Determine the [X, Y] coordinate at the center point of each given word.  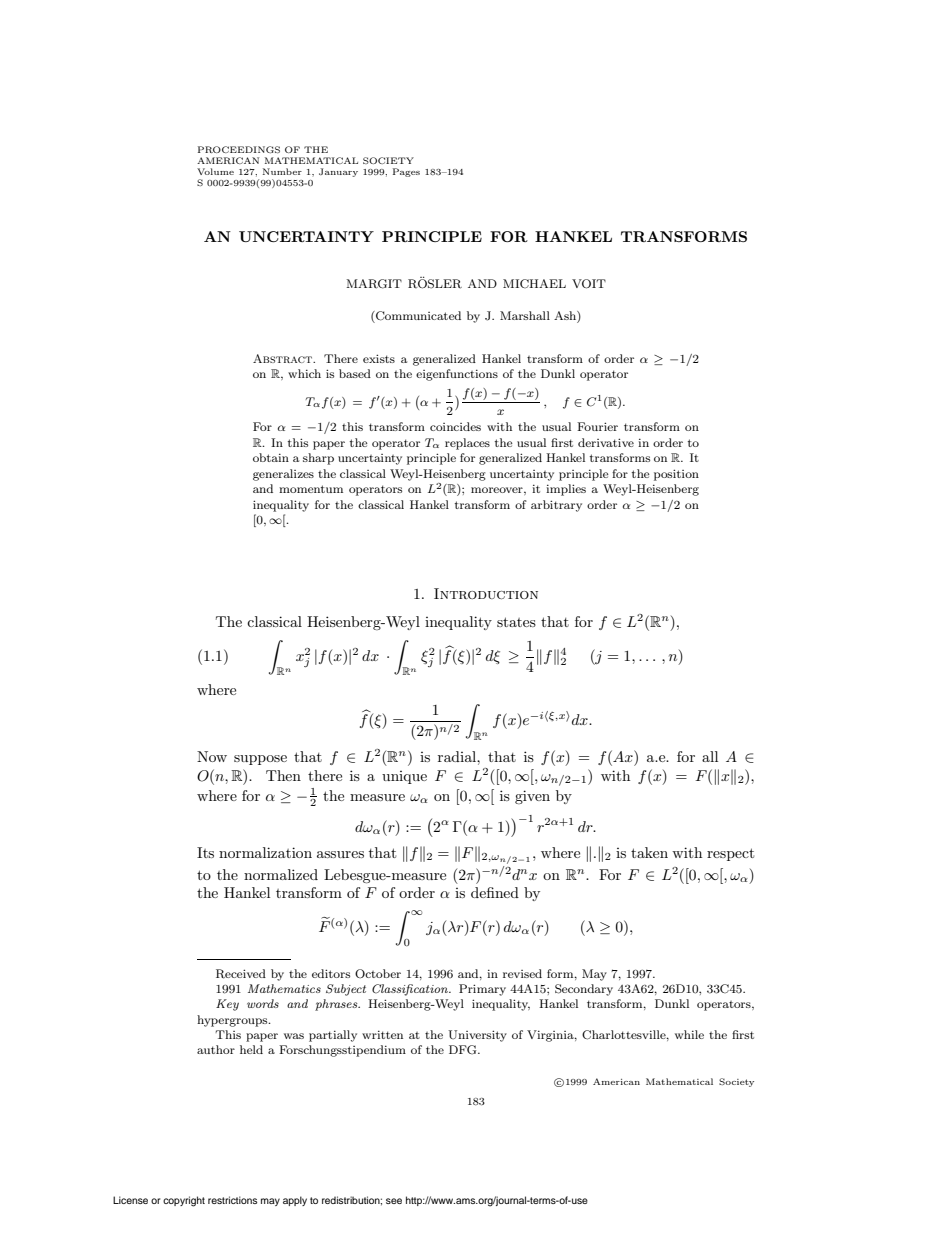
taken [649, 852]
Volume [215, 171]
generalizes [283, 475]
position [676, 475]
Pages [406, 172]
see [394, 1201]
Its [205, 852]
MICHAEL [534, 283]
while [689, 1034]
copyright [184, 1201]
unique [404, 777]
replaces [467, 444]
